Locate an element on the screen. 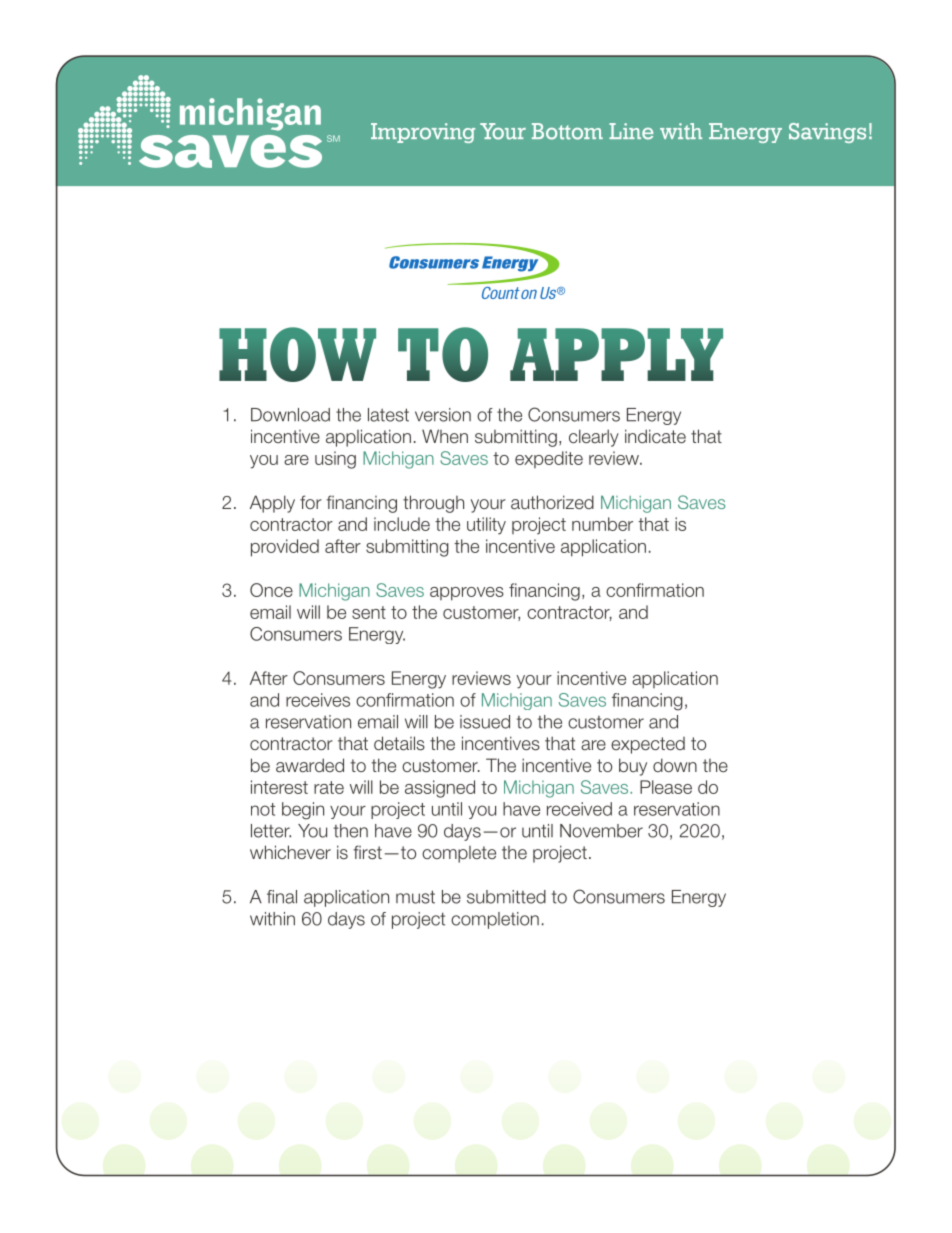 This screenshot has height=1233, width=952. submitted is located at coordinates (506, 897).
